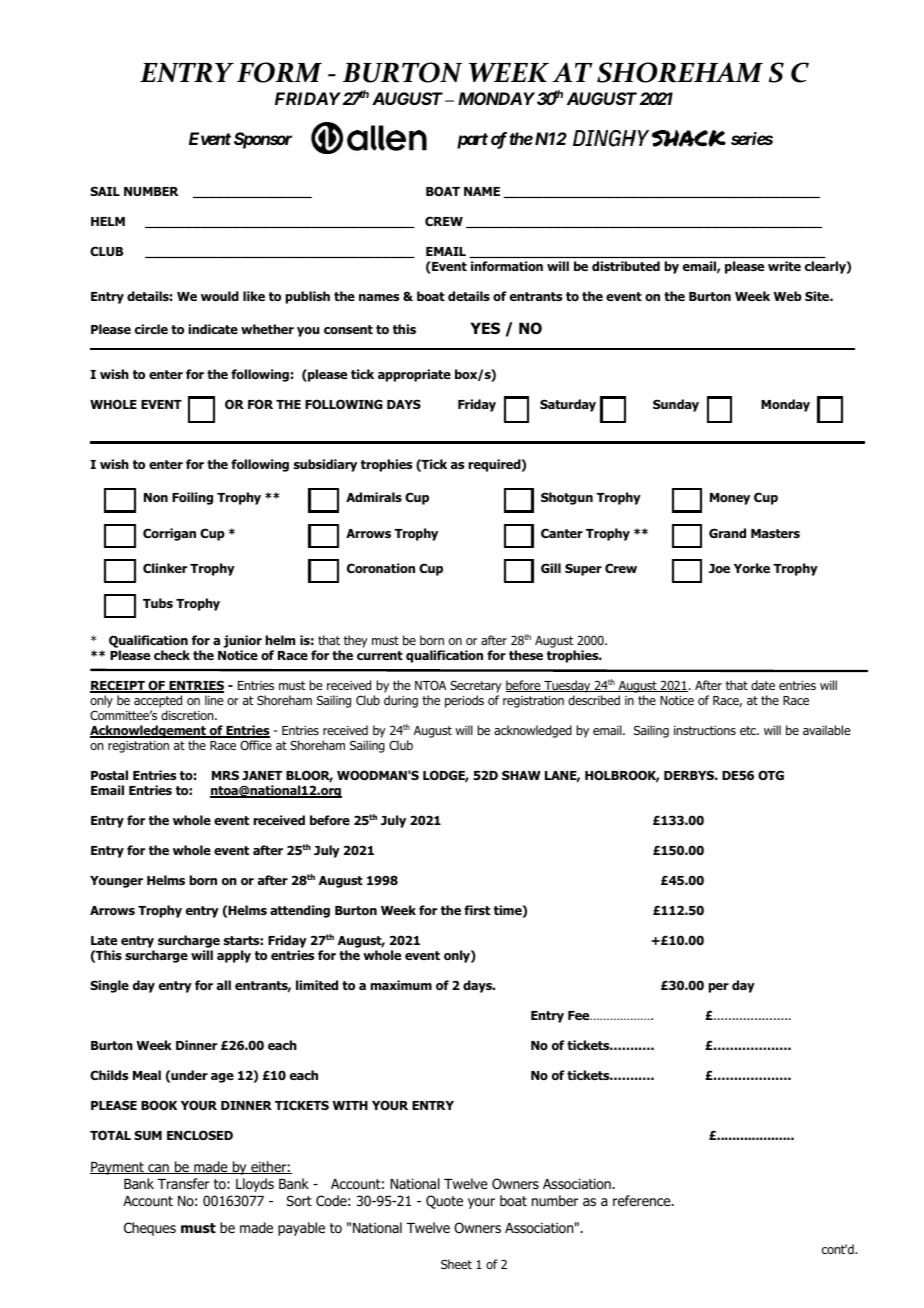 Image resolution: width=924 pixels, height=1308 pixels. I want to click on Sunday, so click(676, 405).
